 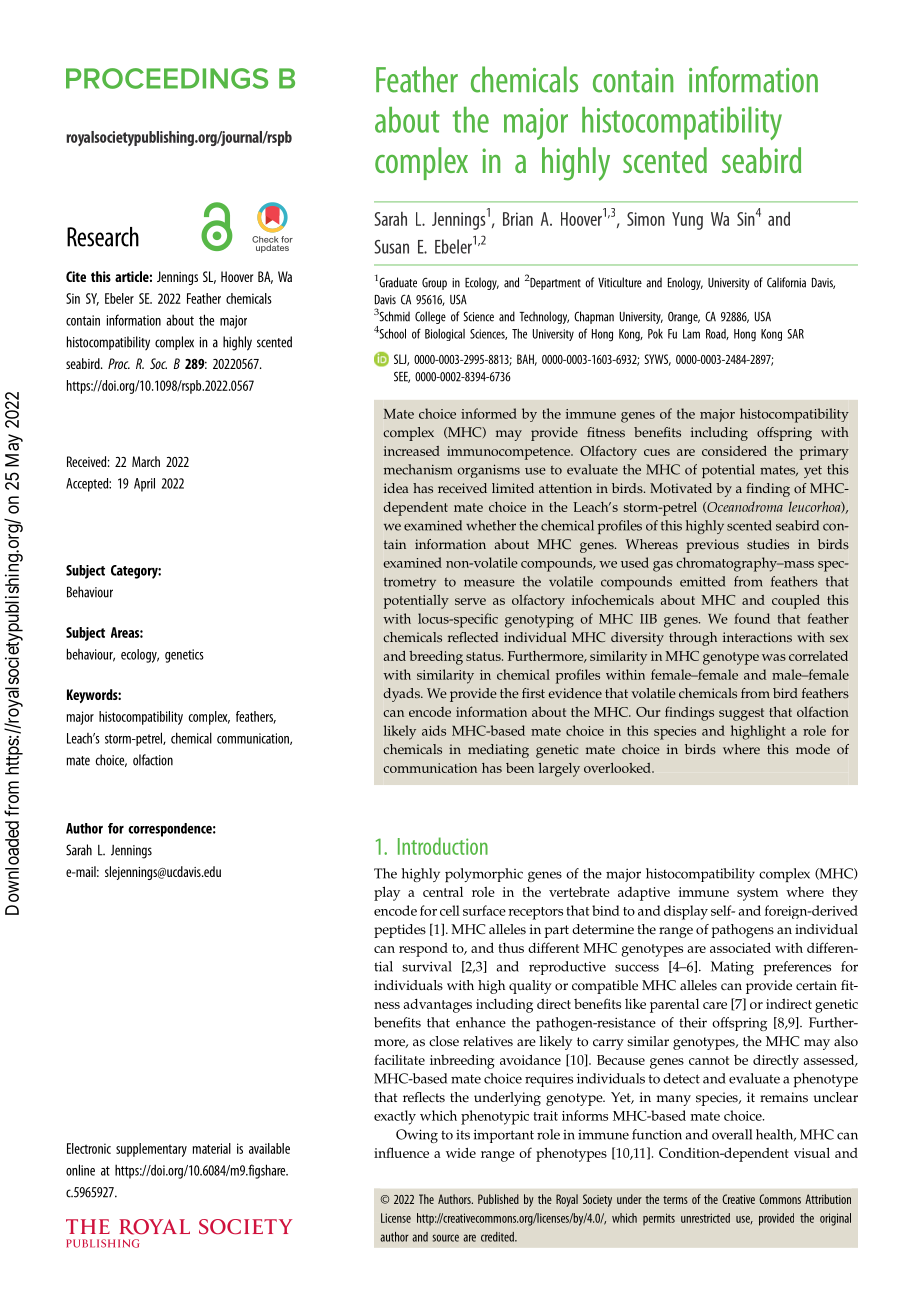 I want to click on suggest, so click(x=741, y=714).
